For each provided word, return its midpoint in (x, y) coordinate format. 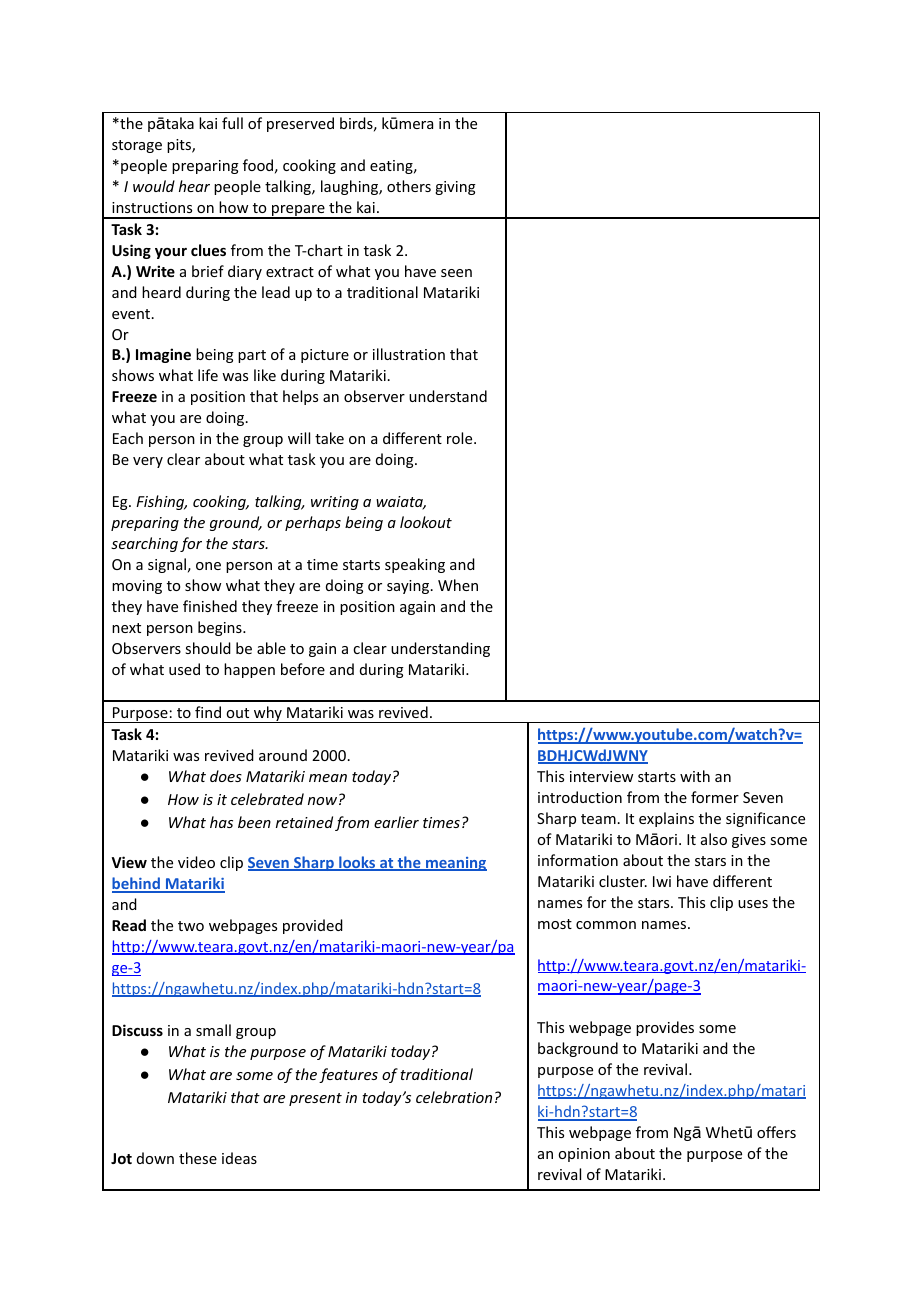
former (715, 797)
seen (456, 273)
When (458, 585)
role (461, 438)
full (232, 123)
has (221, 822)
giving (455, 188)
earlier (396, 822)
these (198, 1158)
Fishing (161, 502)
